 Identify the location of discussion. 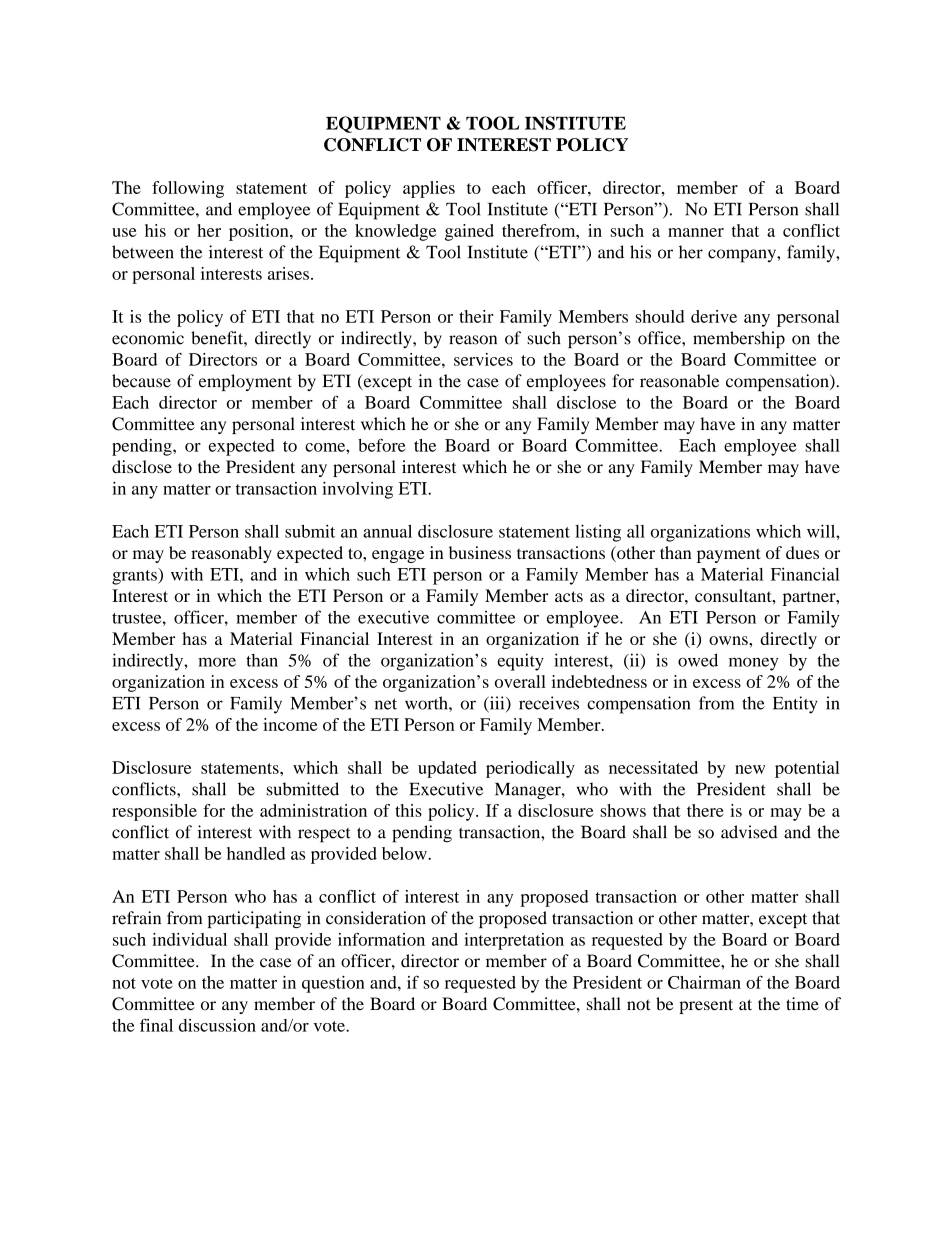
(217, 1025).
